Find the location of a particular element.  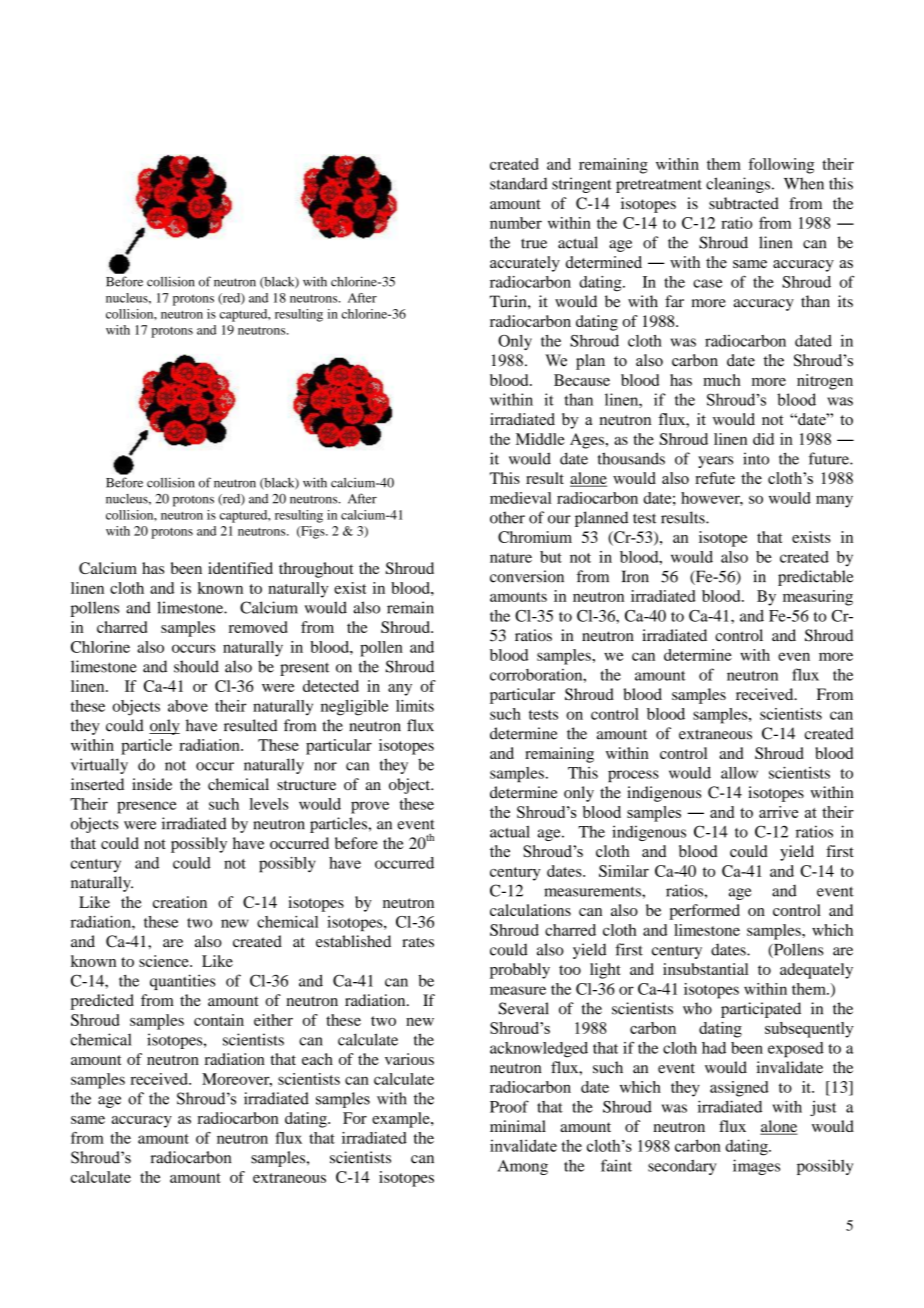

other is located at coordinates (507, 517).
